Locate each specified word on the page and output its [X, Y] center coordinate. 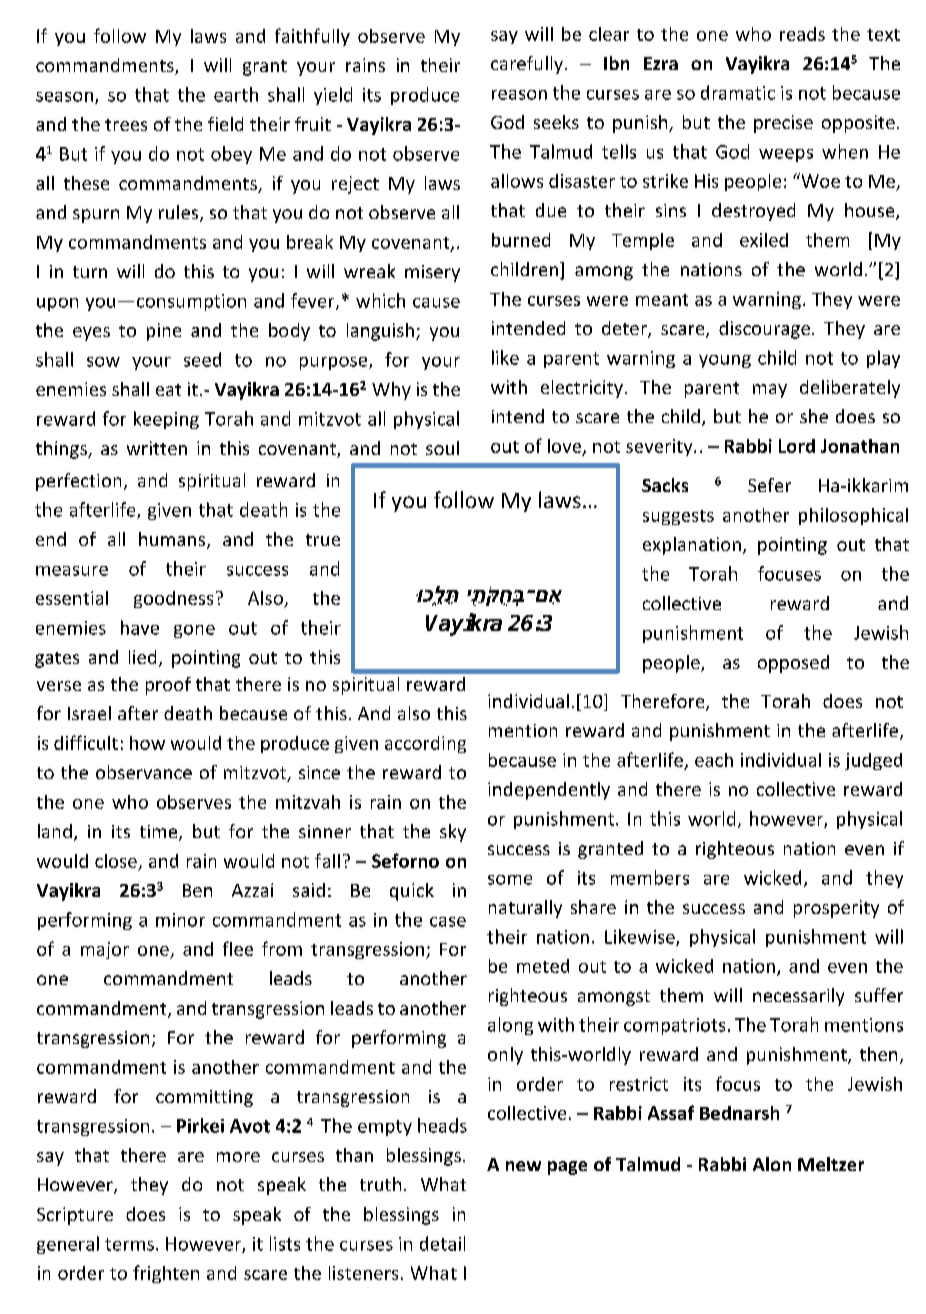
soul [442, 448]
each [714, 760]
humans [173, 540]
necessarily [798, 997]
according [425, 744]
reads [802, 34]
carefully [527, 65]
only [505, 1056]
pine [164, 332]
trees [126, 125]
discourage [764, 330]
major [105, 950]
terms [129, 1244]
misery [432, 273]
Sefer [769, 485]
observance [144, 772]
